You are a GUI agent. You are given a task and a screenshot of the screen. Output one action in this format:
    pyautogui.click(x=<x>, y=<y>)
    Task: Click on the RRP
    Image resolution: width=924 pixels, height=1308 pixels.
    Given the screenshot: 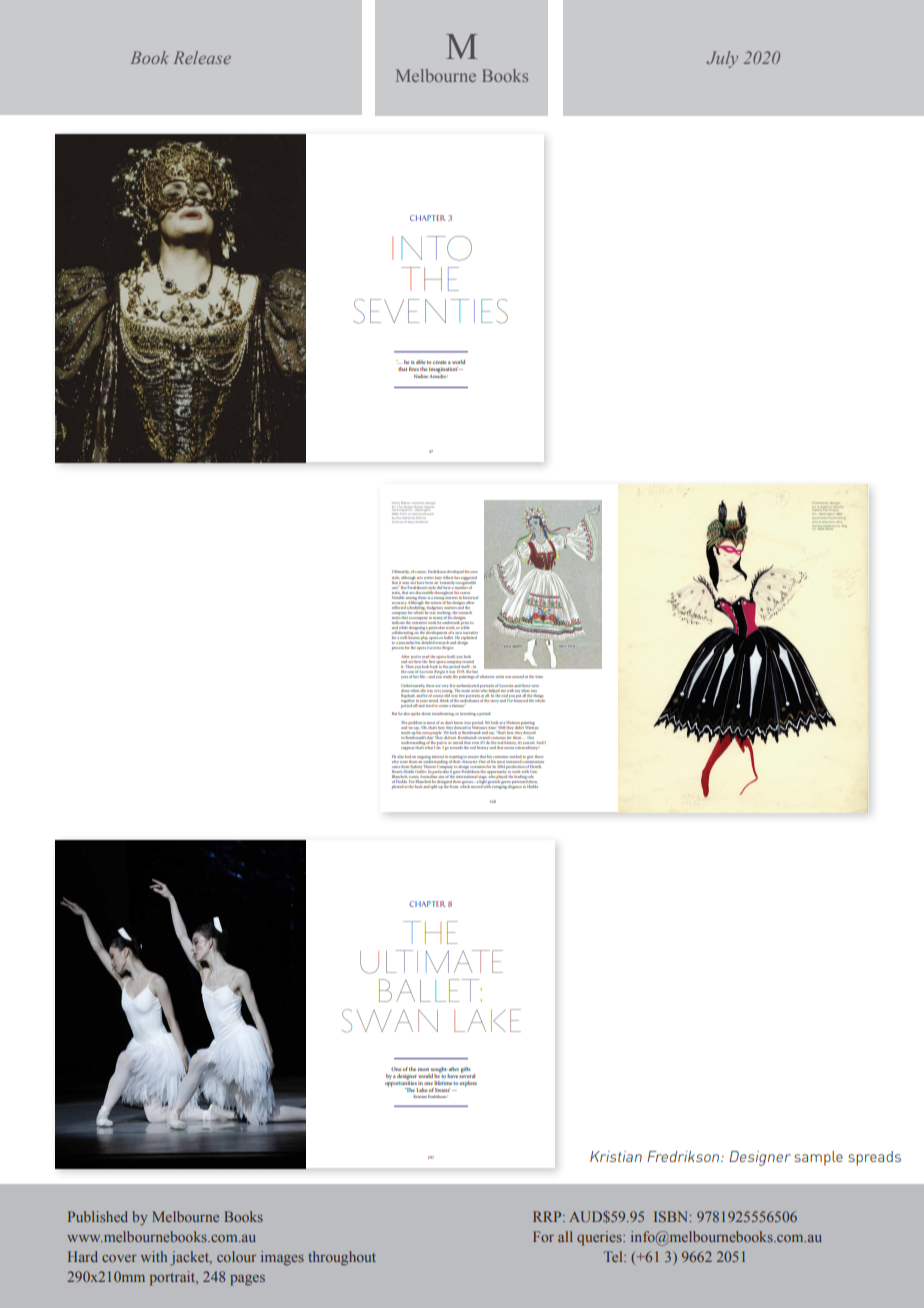 What is the action you would take?
    pyautogui.click(x=548, y=1216)
